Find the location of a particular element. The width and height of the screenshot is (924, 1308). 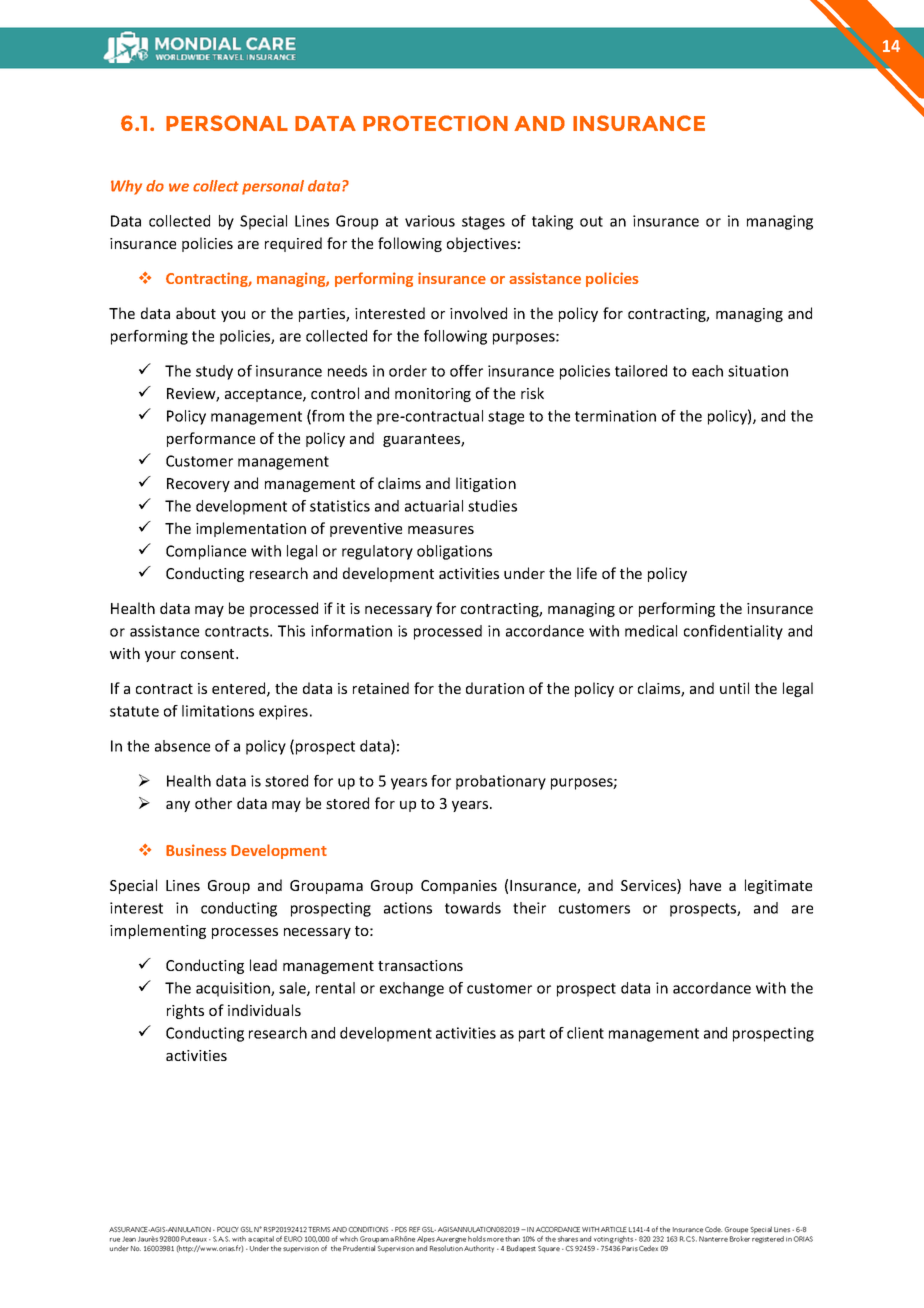

actuarial is located at coordinates (434, 506).
